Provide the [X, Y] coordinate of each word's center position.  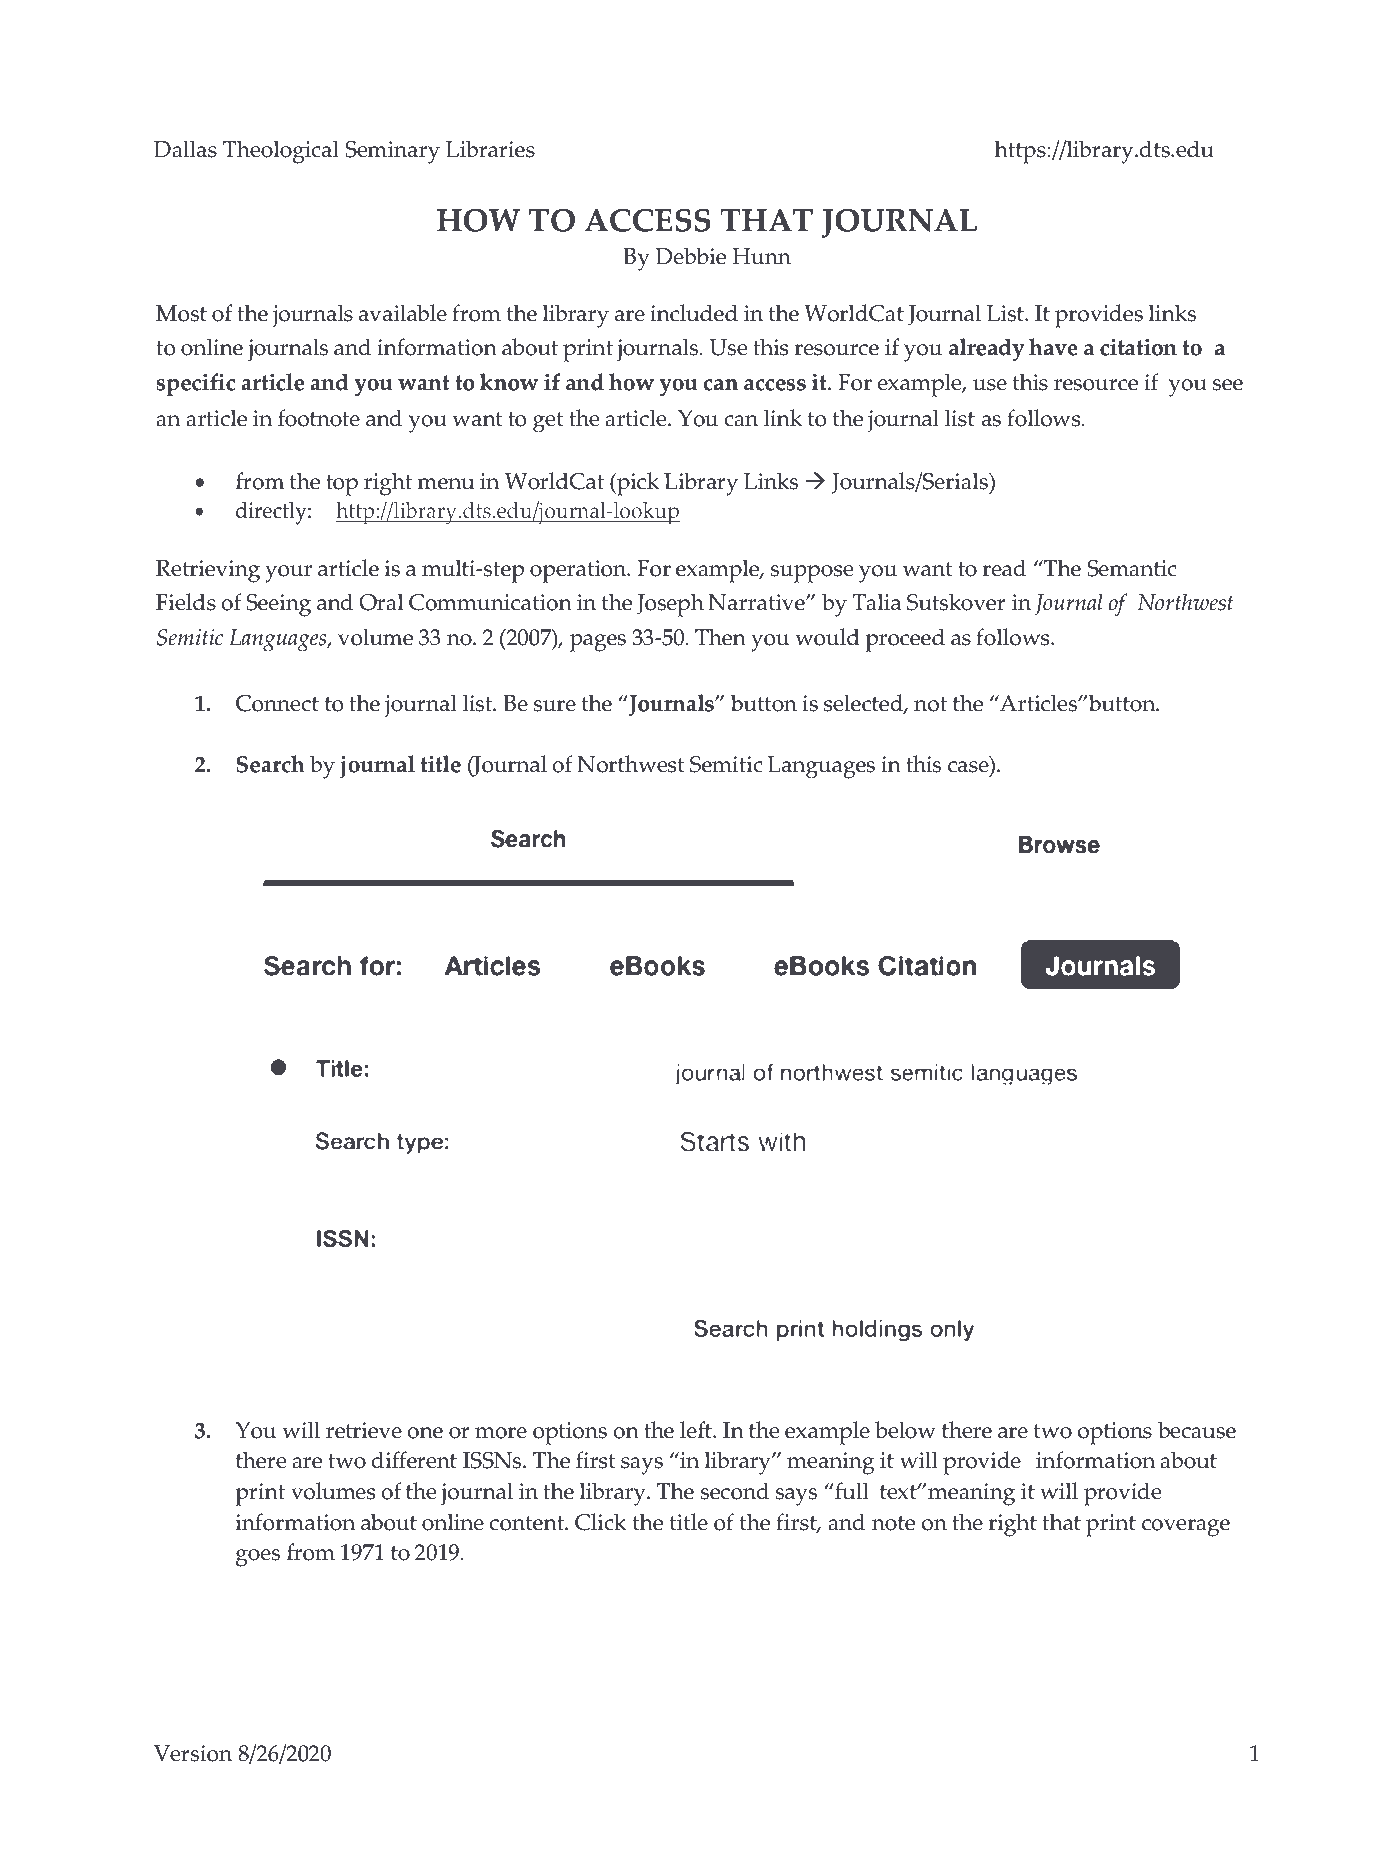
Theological [281, 152]
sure [555, 706]
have [1053, 347]
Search [270, 764]
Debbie [691, 256]
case [969, 768]
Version [193, 1753]
